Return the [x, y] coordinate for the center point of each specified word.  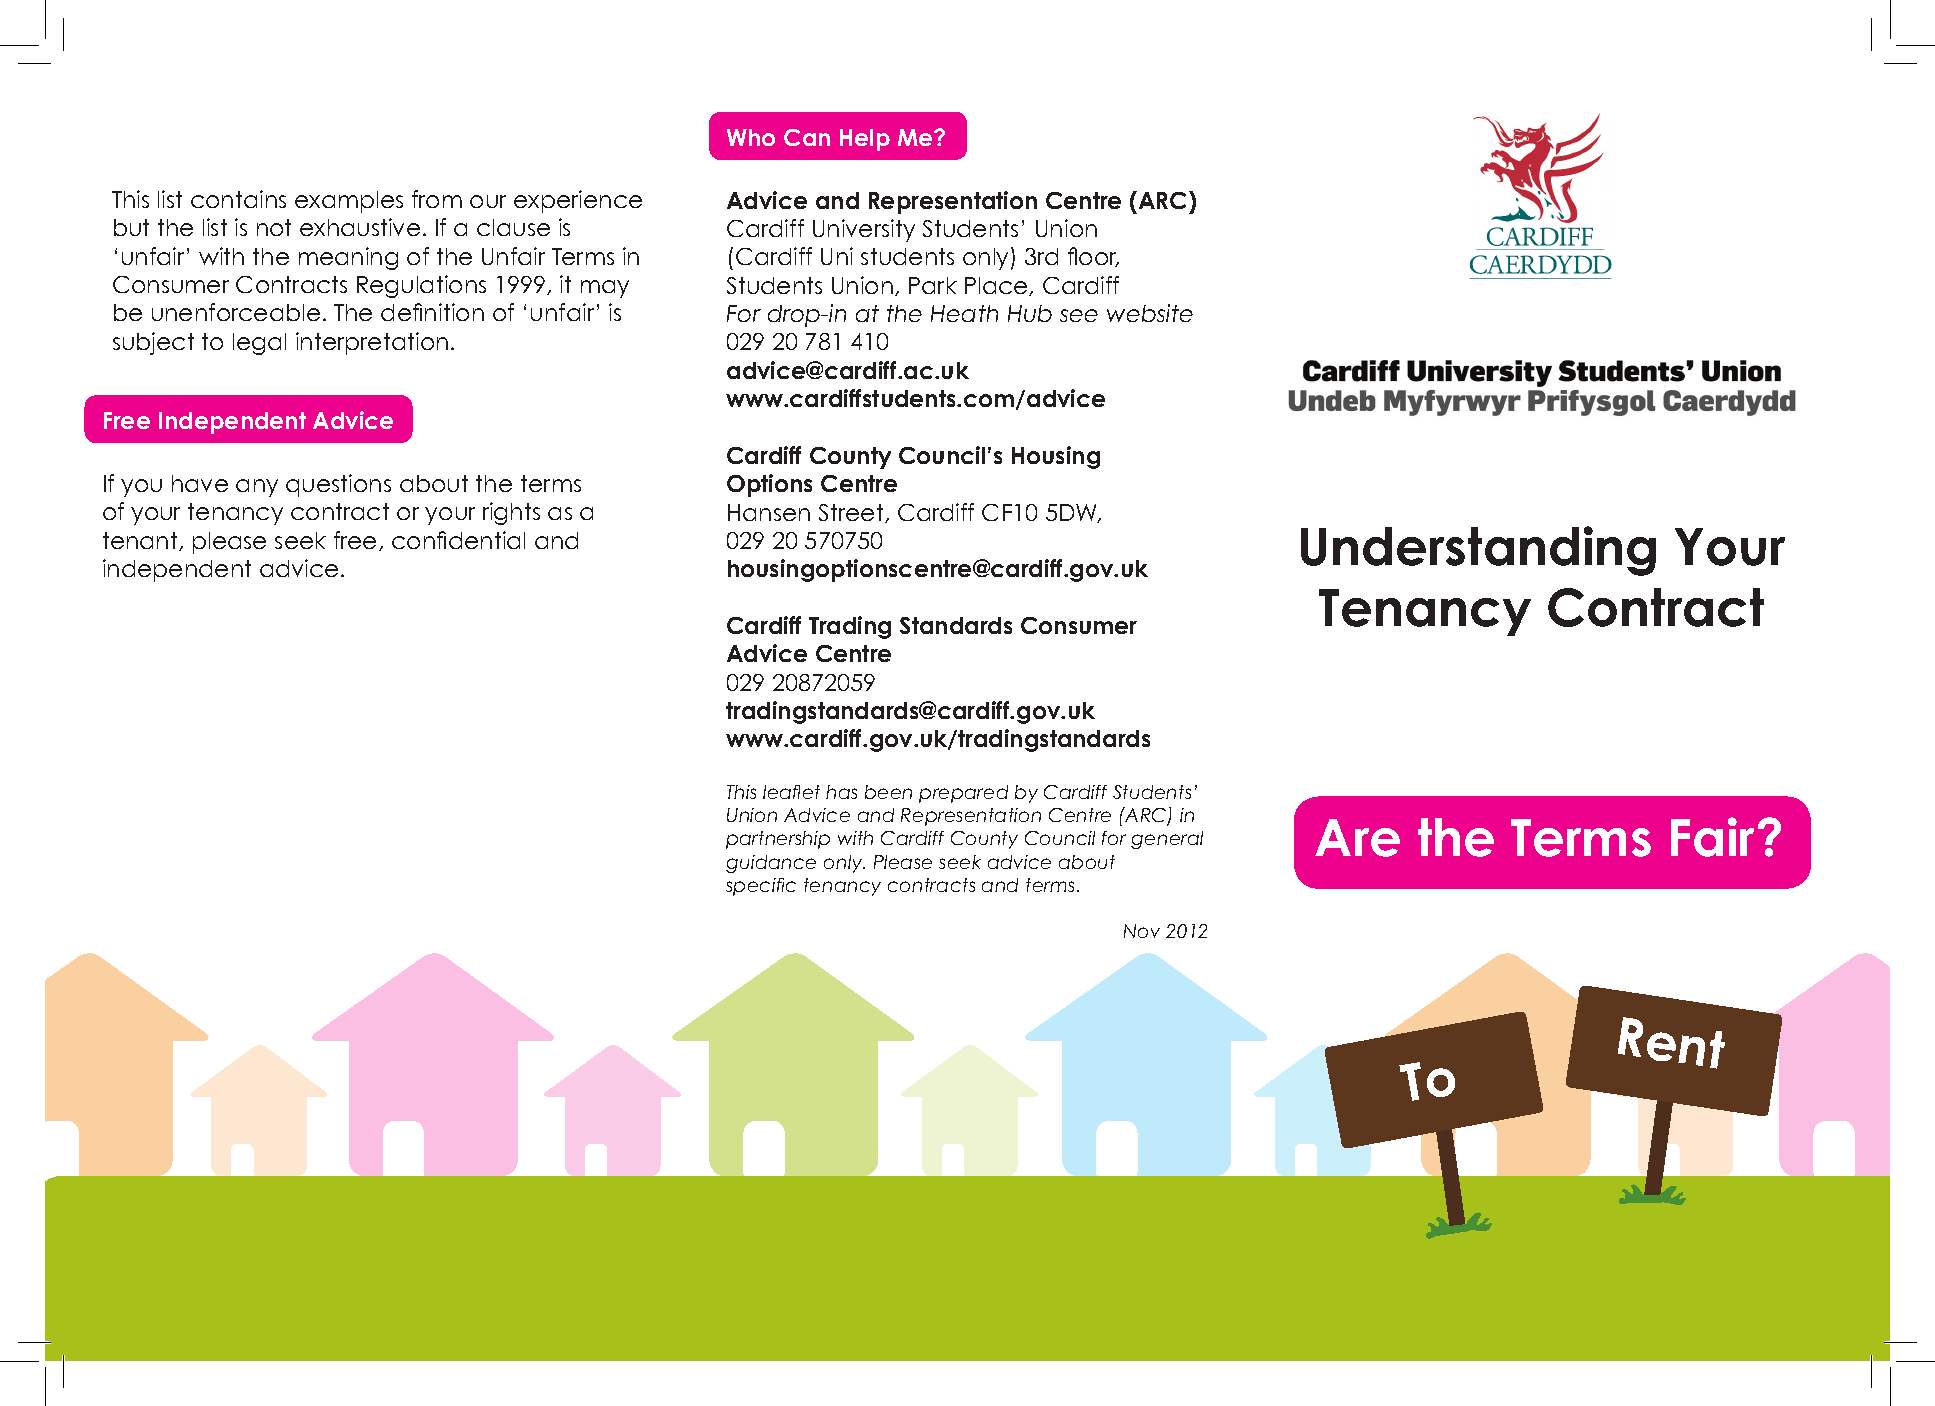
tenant [141, 541]
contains [238, 199]
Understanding [1478, 551]
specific [761, 887]
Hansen [769, 512]
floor [1093, 257]
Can [807, 137]
